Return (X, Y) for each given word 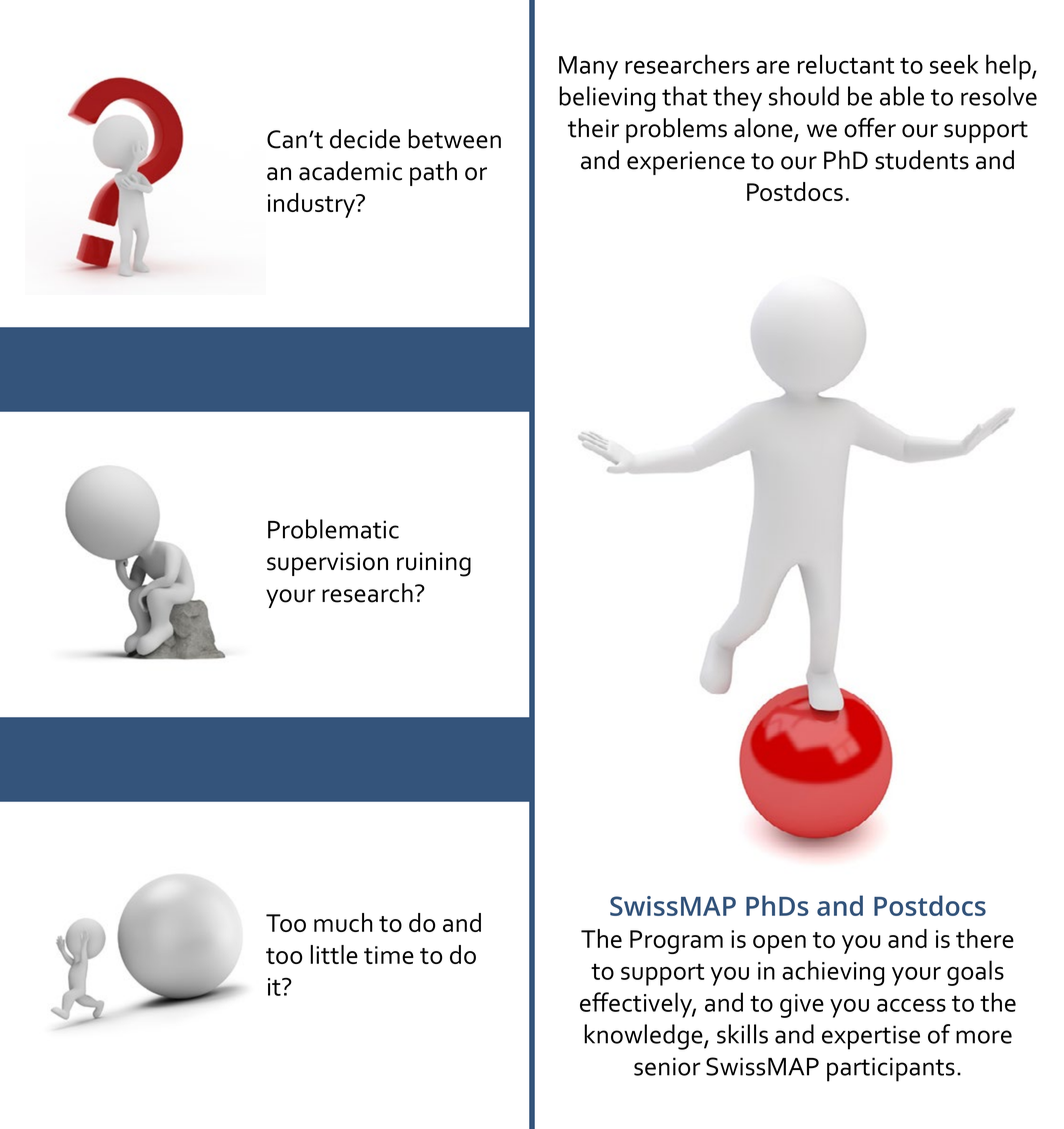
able (902, 96)
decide (365, 139)
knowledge (644, 1037)
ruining (434, 564)
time (389, 955)
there (985, 938)
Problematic (333, 529)
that (685, 96)
